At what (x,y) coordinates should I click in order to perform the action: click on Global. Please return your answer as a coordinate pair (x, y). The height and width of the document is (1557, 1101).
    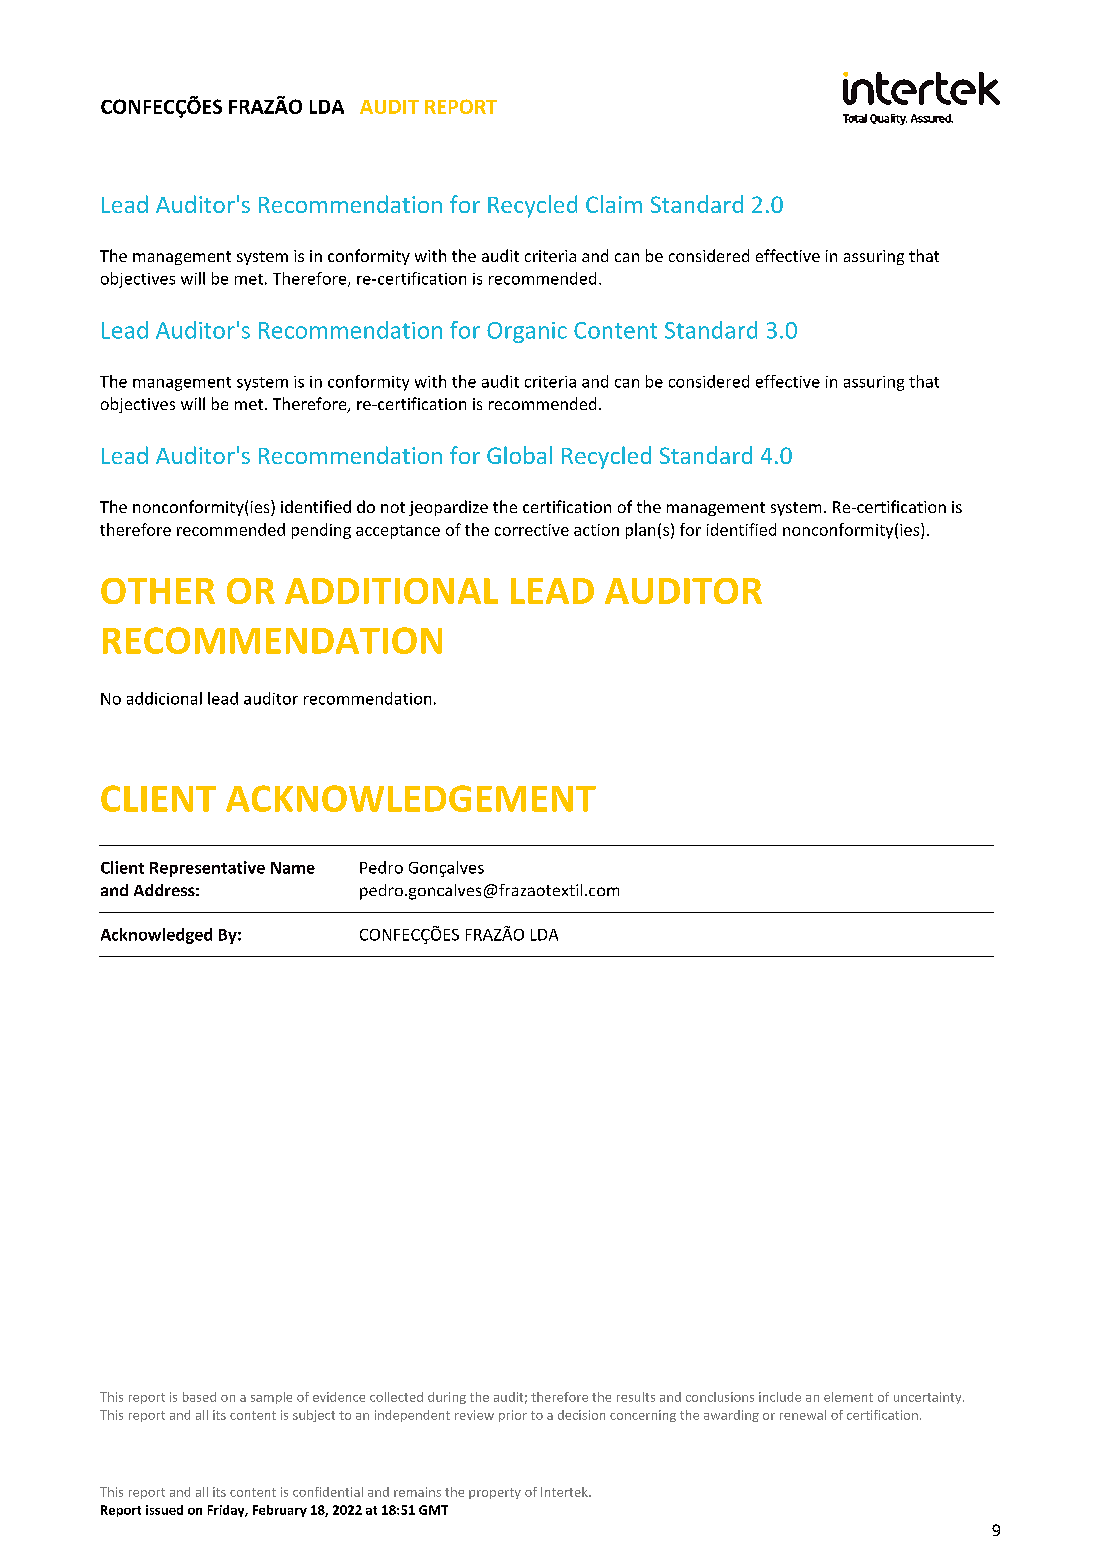
    Looking at the image, I should click on (519, 455).
